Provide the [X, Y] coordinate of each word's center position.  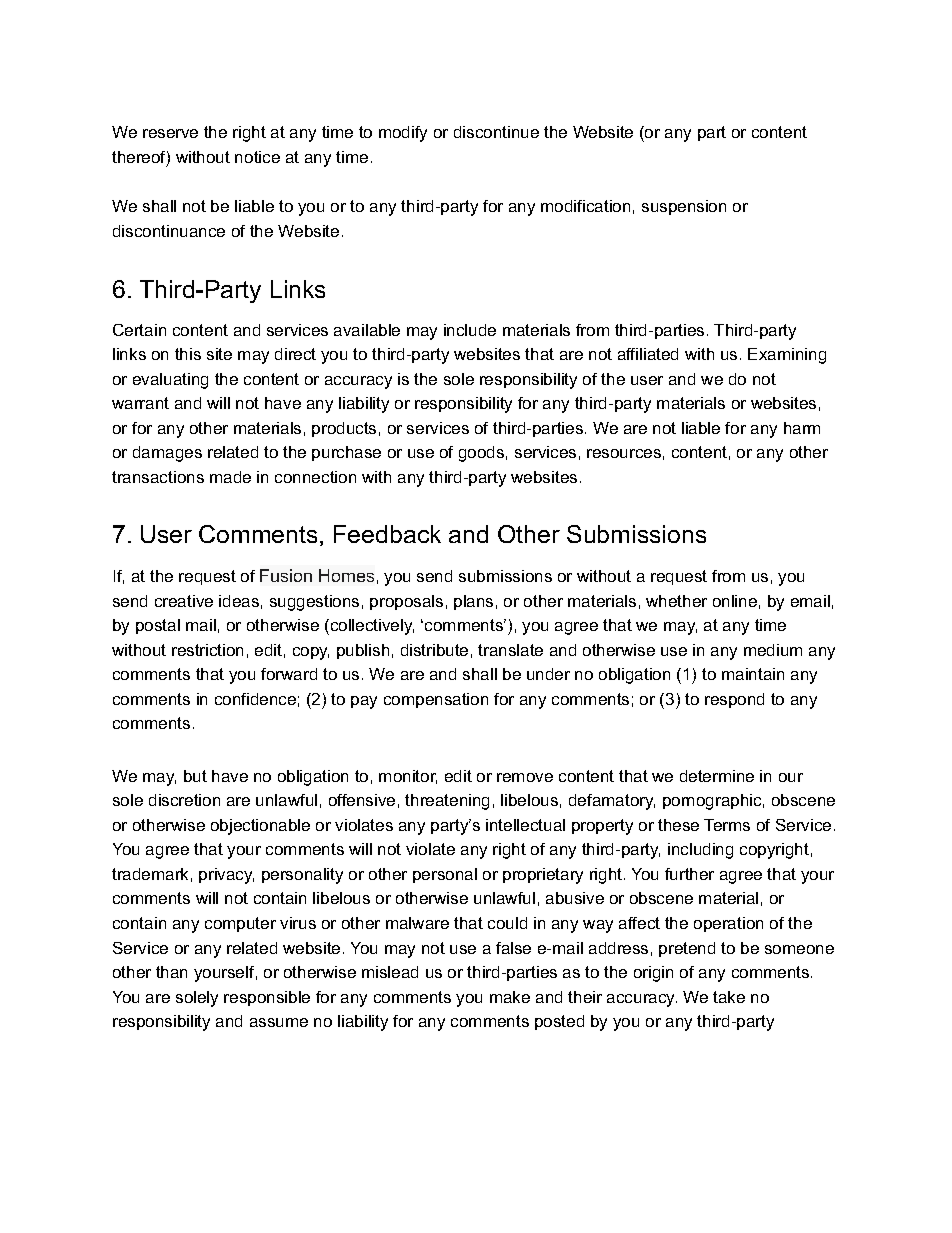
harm [802, 428]
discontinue [496, 132]
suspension [684, 207]
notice [257, 157]
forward [289, 674]
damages [167, 454]
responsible [267, 998]
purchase [346, 453]
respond [734, 700]
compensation [436, 700]
